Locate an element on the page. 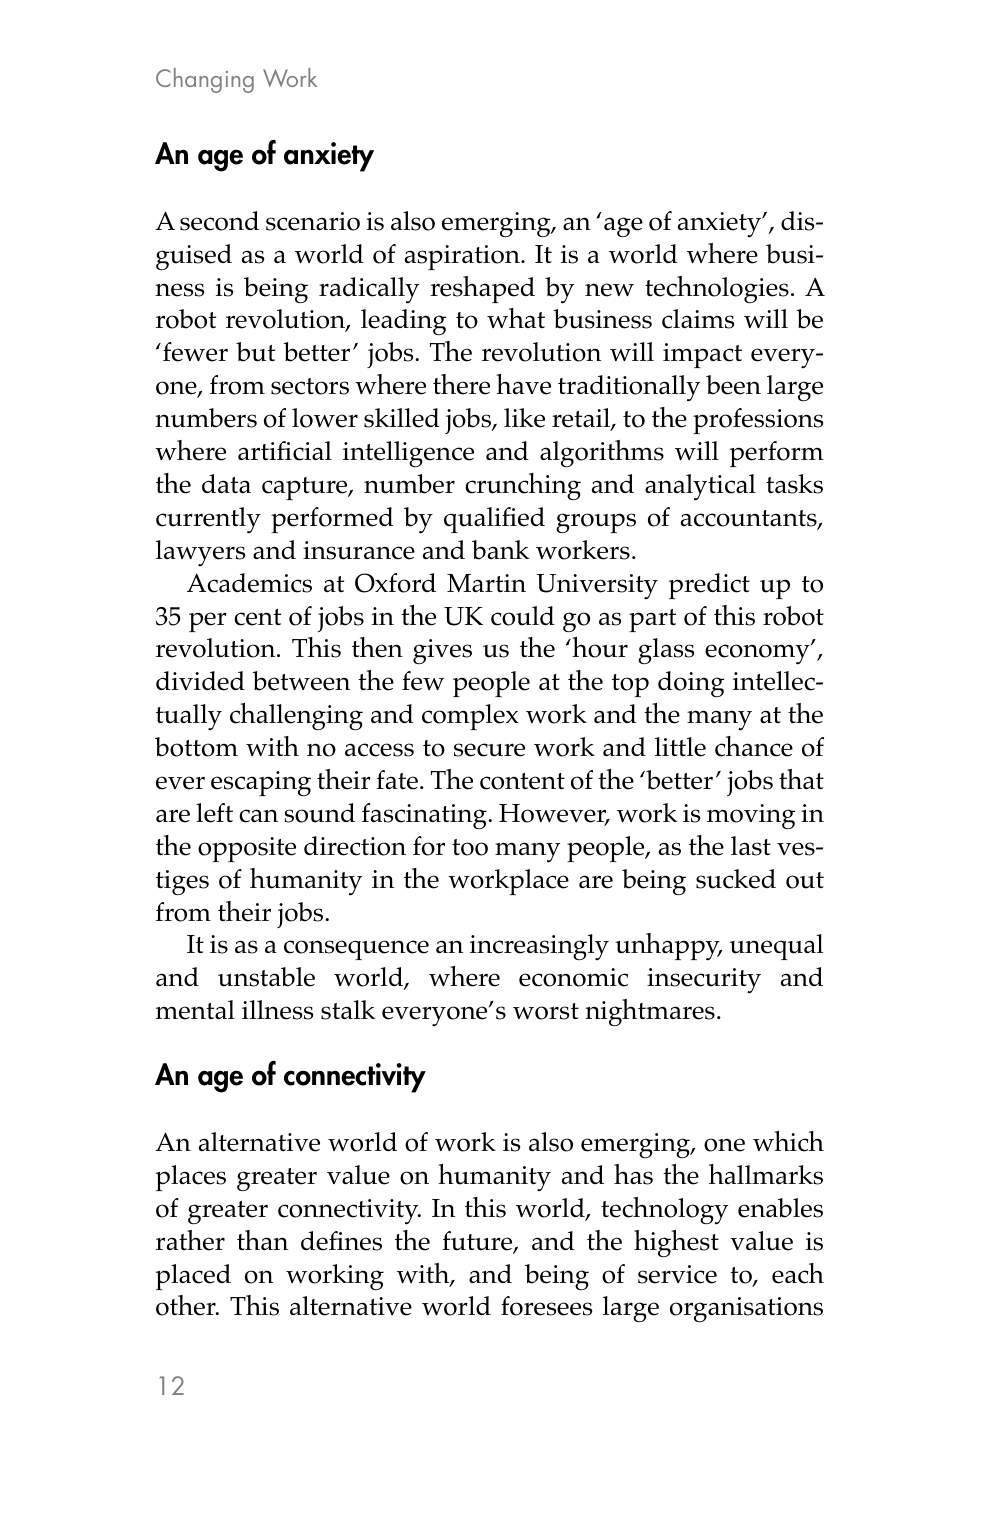 The width and height of the page is (995, 1531). complex is located at coordinates (470, 717).
